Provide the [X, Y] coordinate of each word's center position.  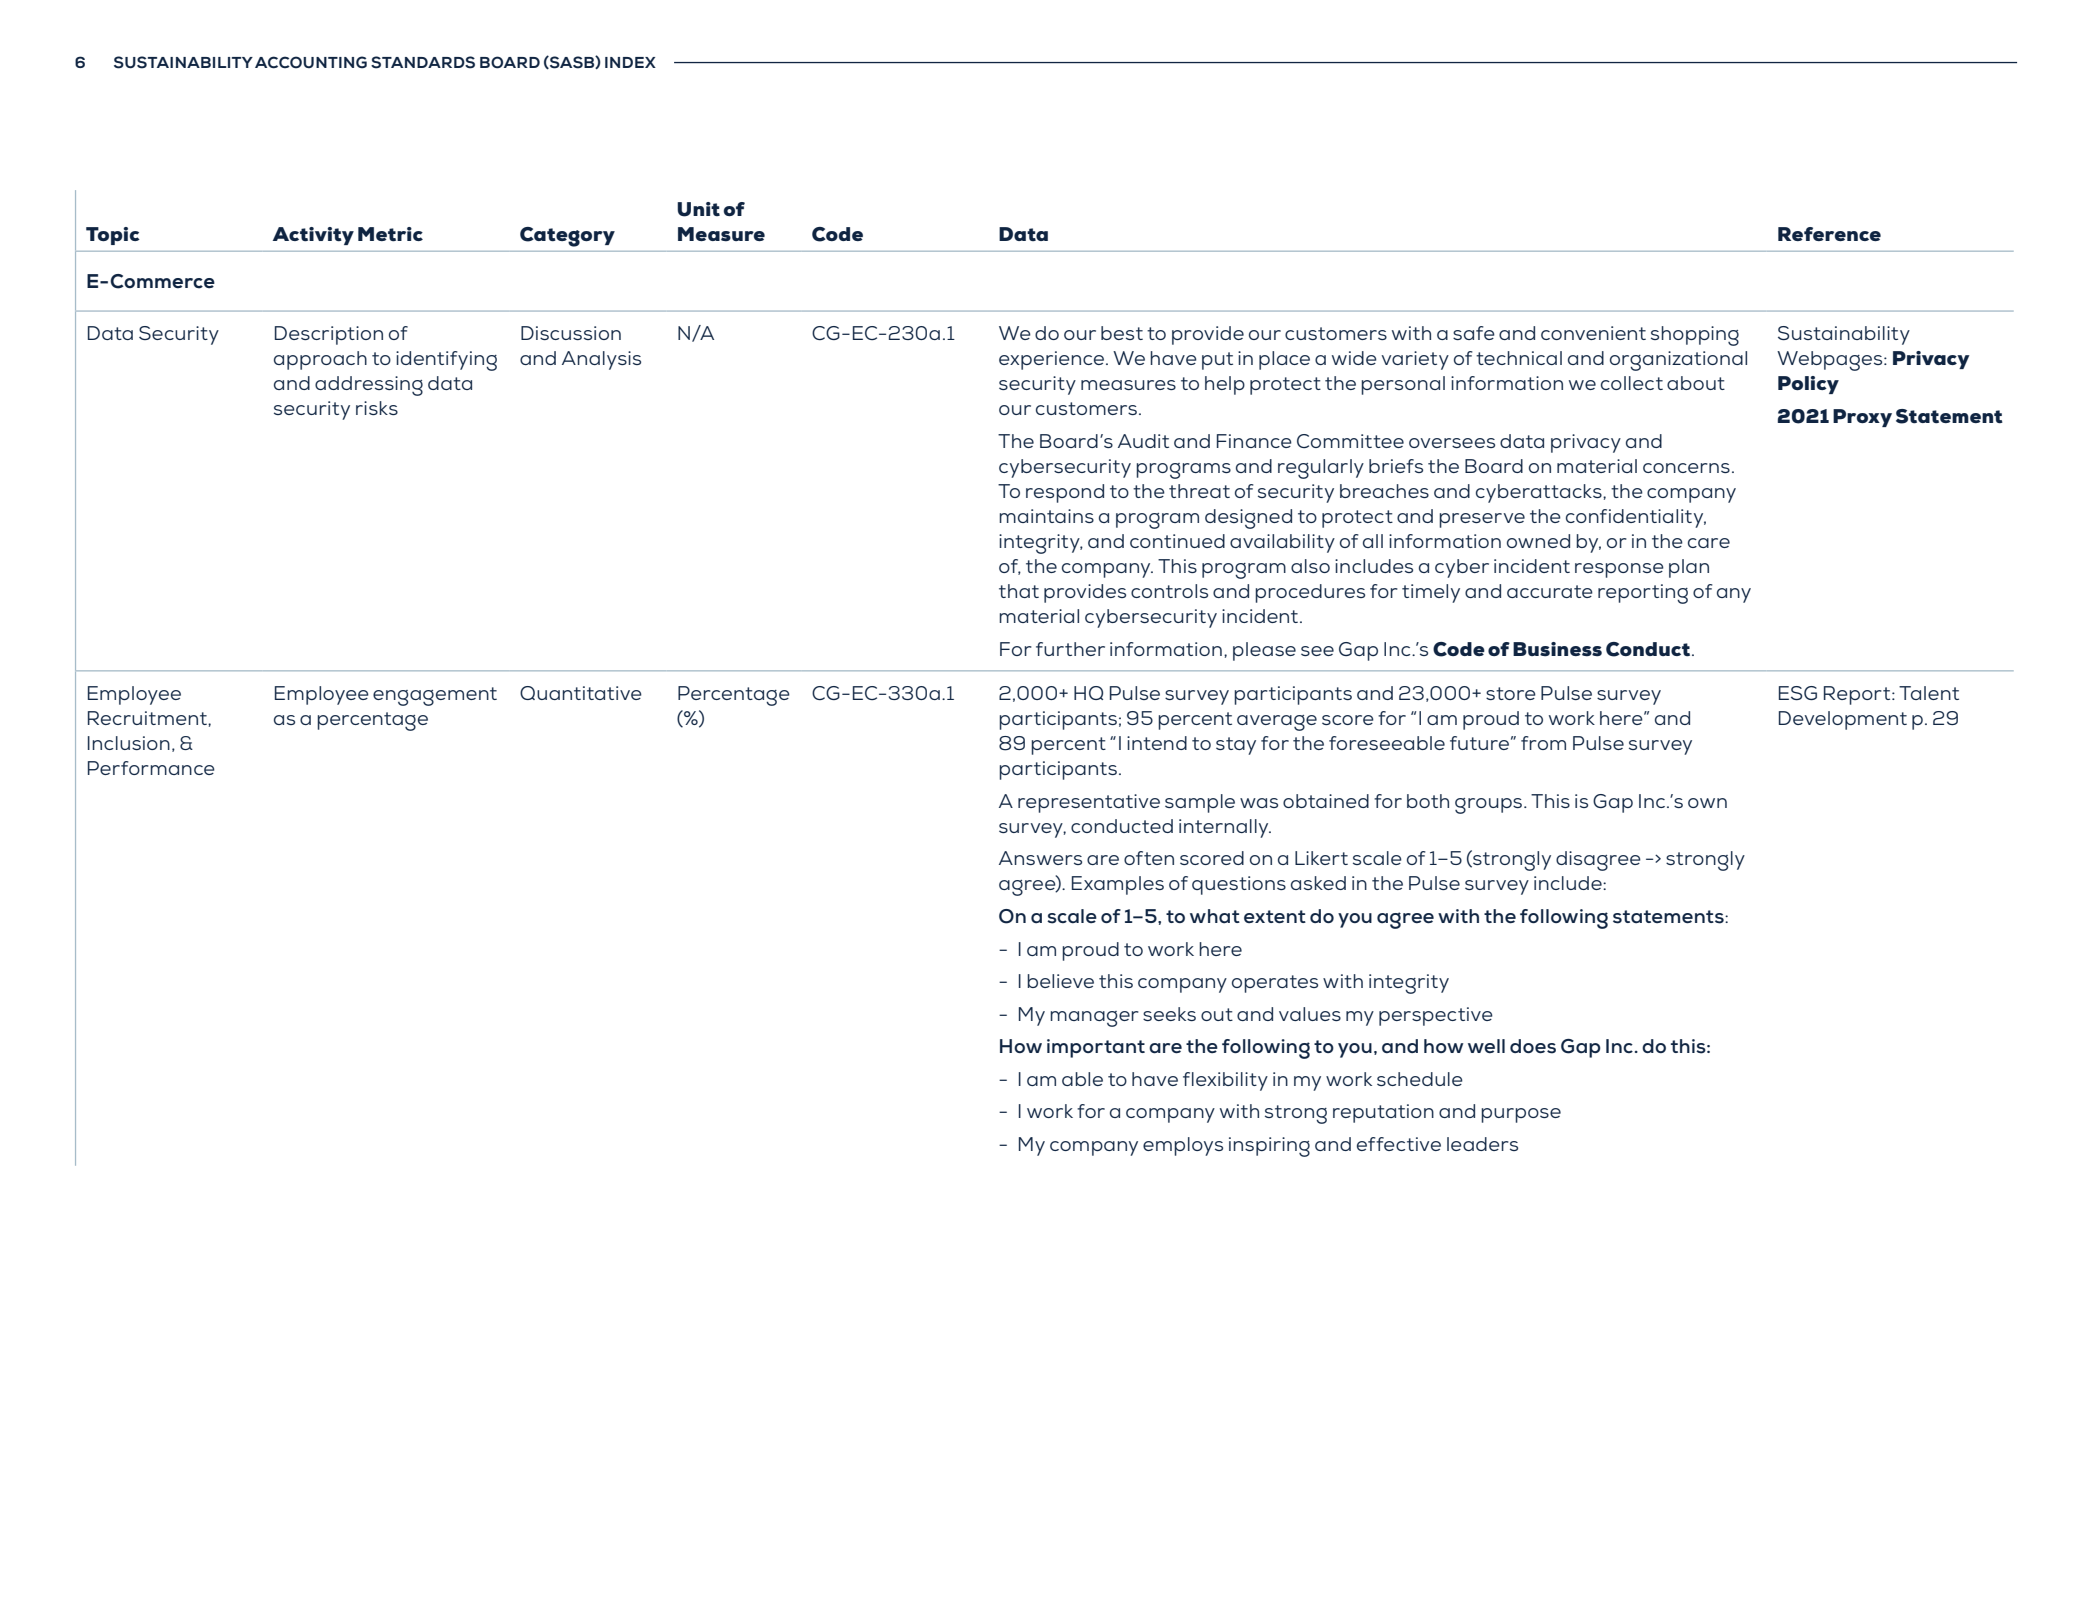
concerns [1686, 468]
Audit [1143, 441]
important [1096, 1048]
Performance [151, 768]
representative [1089, 803]
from [1543, 743]
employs [1183, 1146]
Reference [1829, 234]
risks [377, 408]
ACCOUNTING [311, 62]
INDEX [630, 62]
